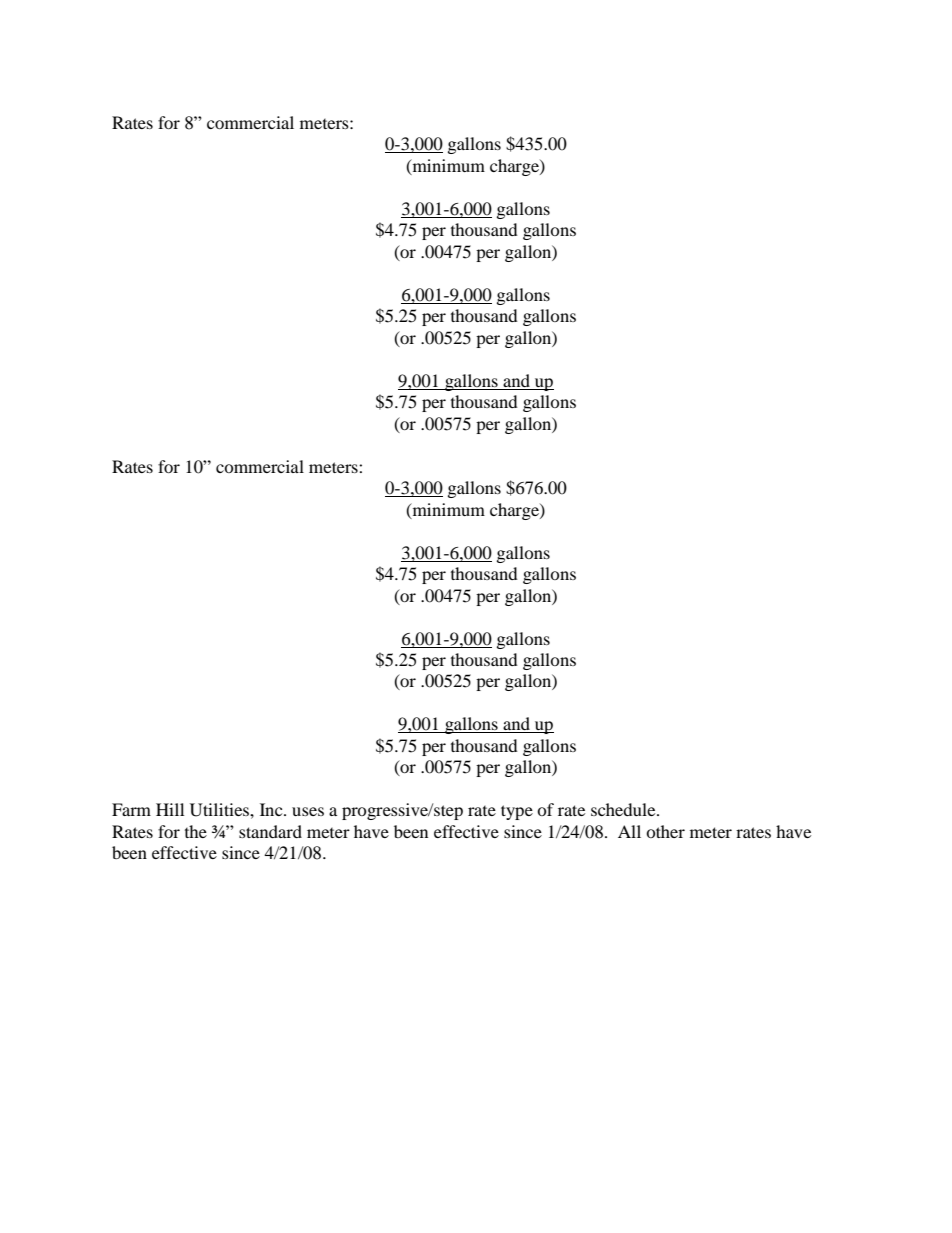  Describe the element at coordinates (170, 809) in the image. I see `Hill` at that location.
